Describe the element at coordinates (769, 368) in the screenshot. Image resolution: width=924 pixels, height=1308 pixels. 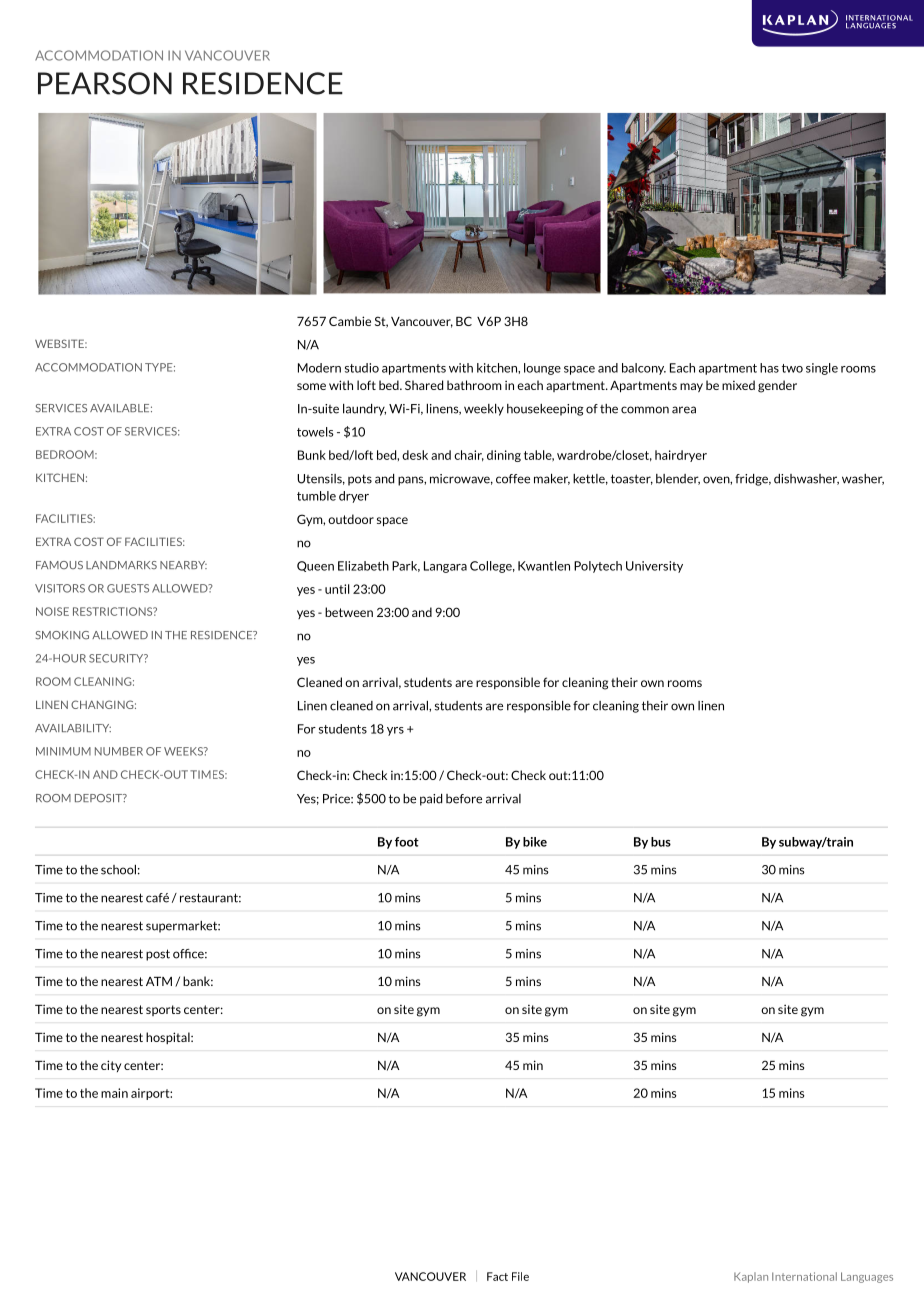
I see `has` at that location.
